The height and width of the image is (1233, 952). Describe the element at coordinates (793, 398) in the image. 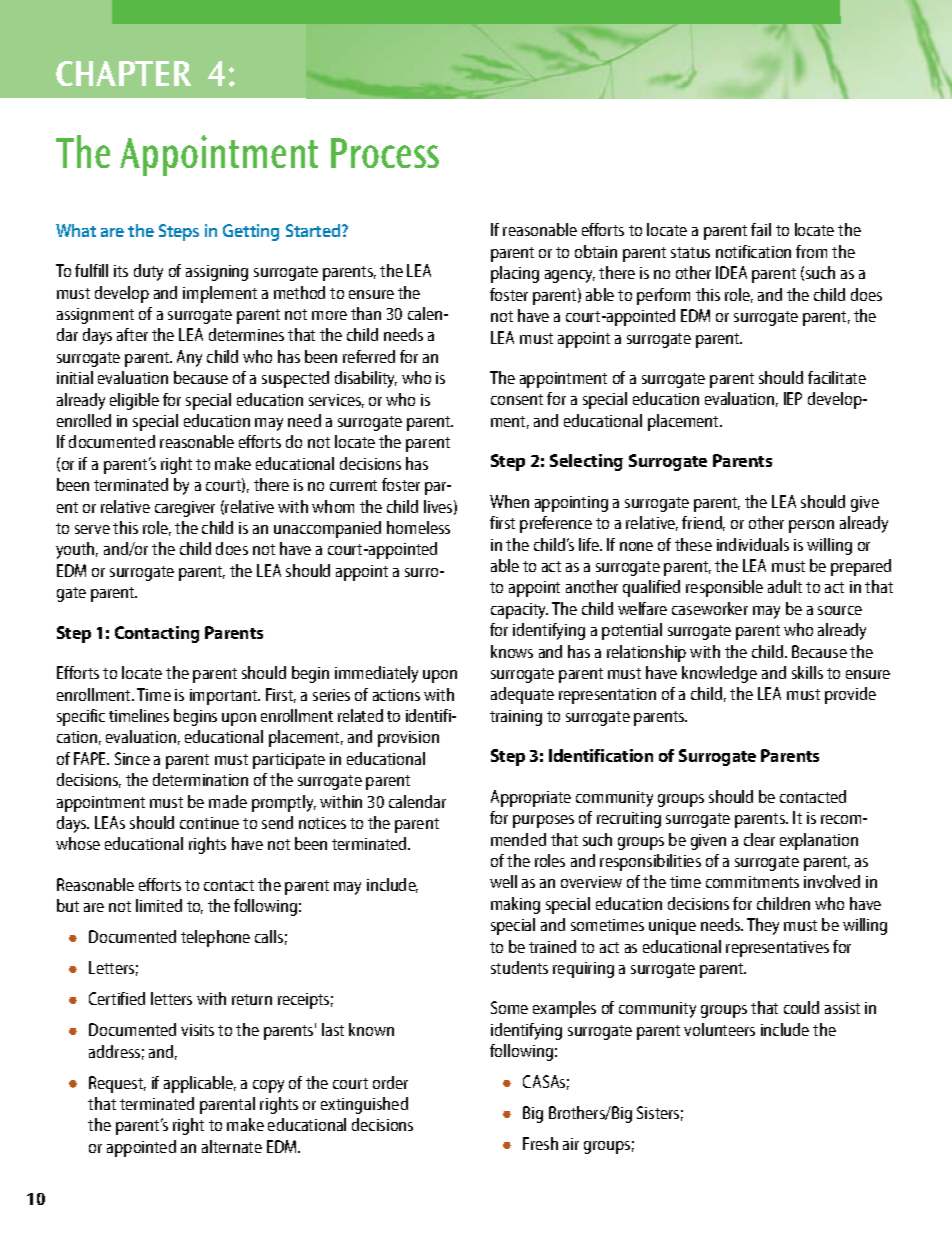

I see `IEP` at that location.
